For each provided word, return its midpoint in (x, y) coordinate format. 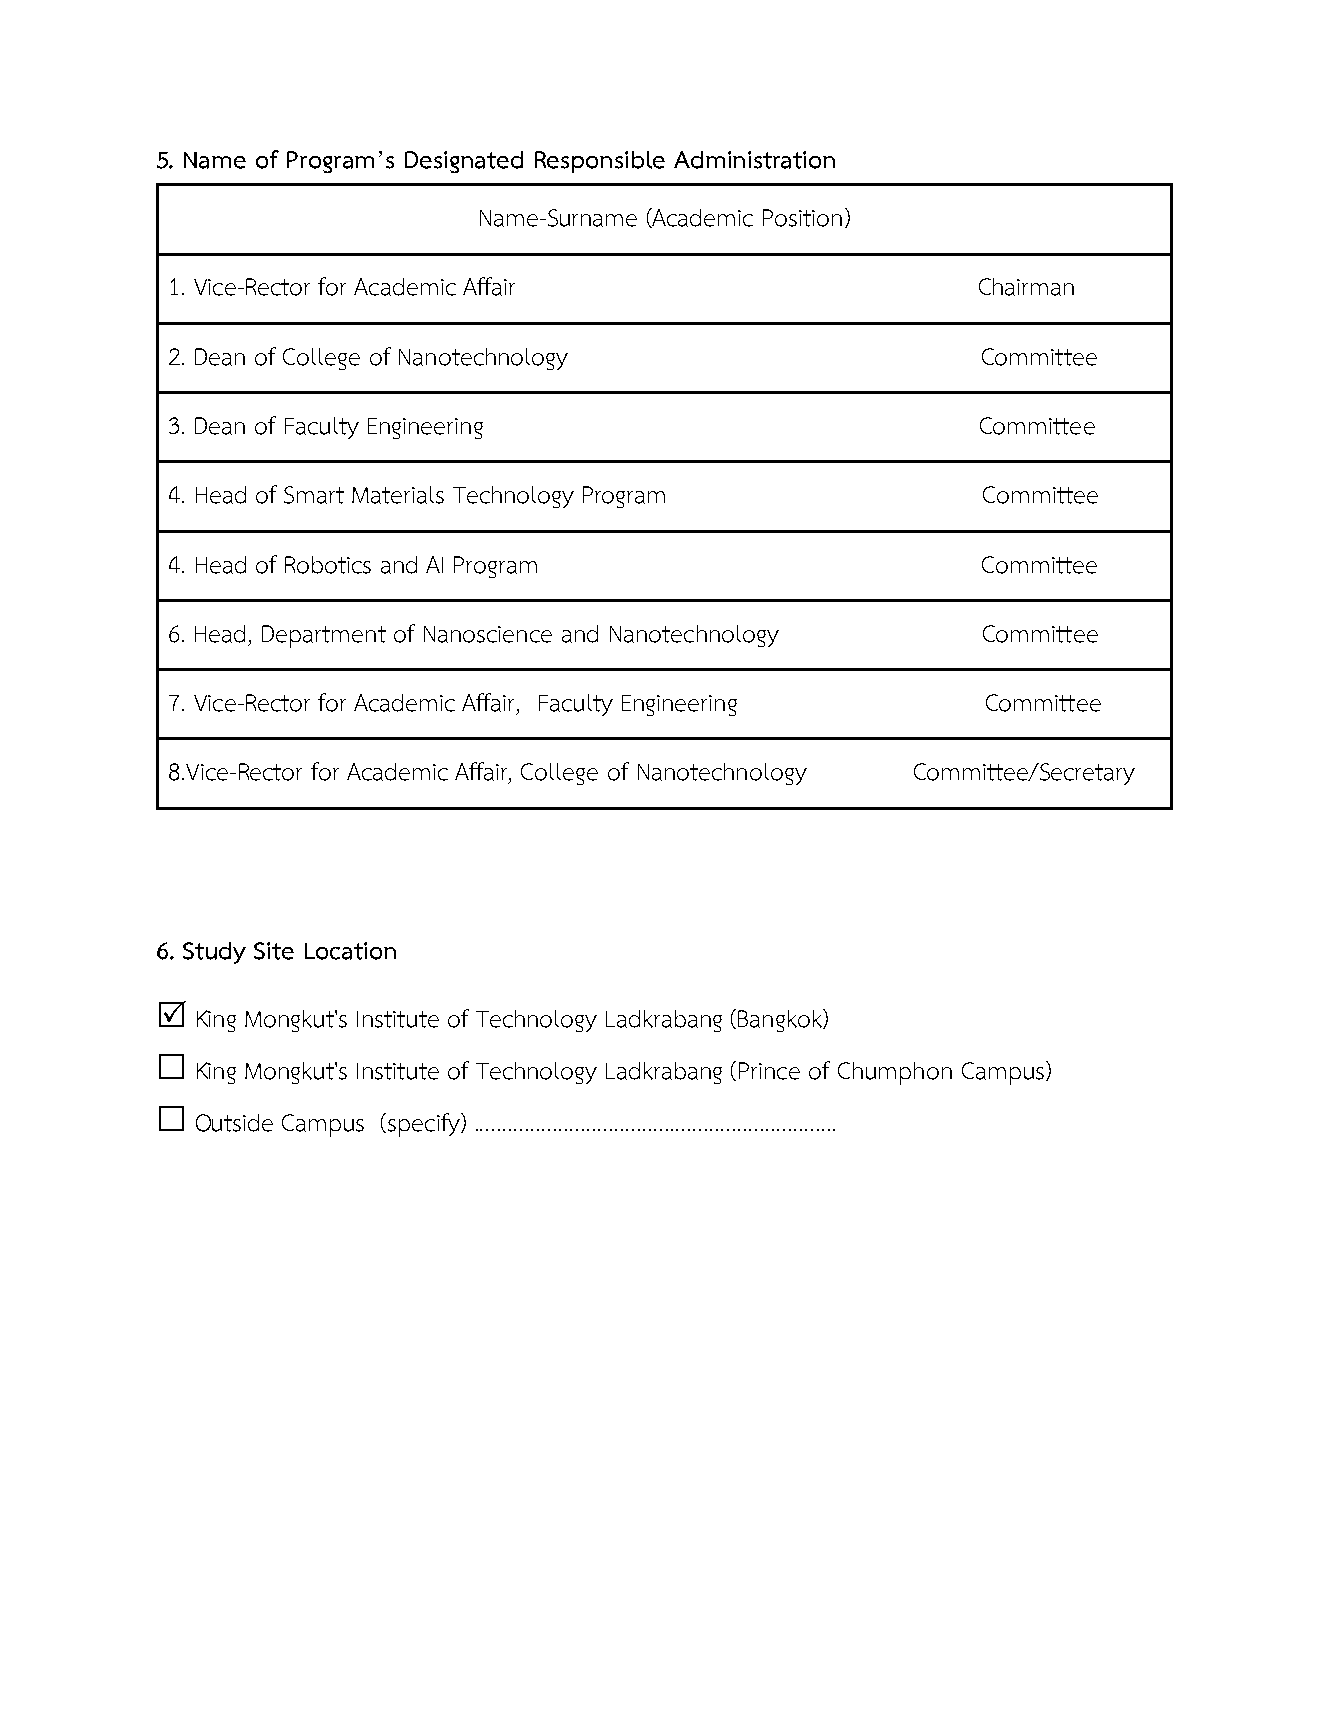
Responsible (600, 162)
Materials (398, 495)
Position (802, 218)
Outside (234, 1123)
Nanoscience (488, 634)
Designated (464, 162)
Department (324, 636)
